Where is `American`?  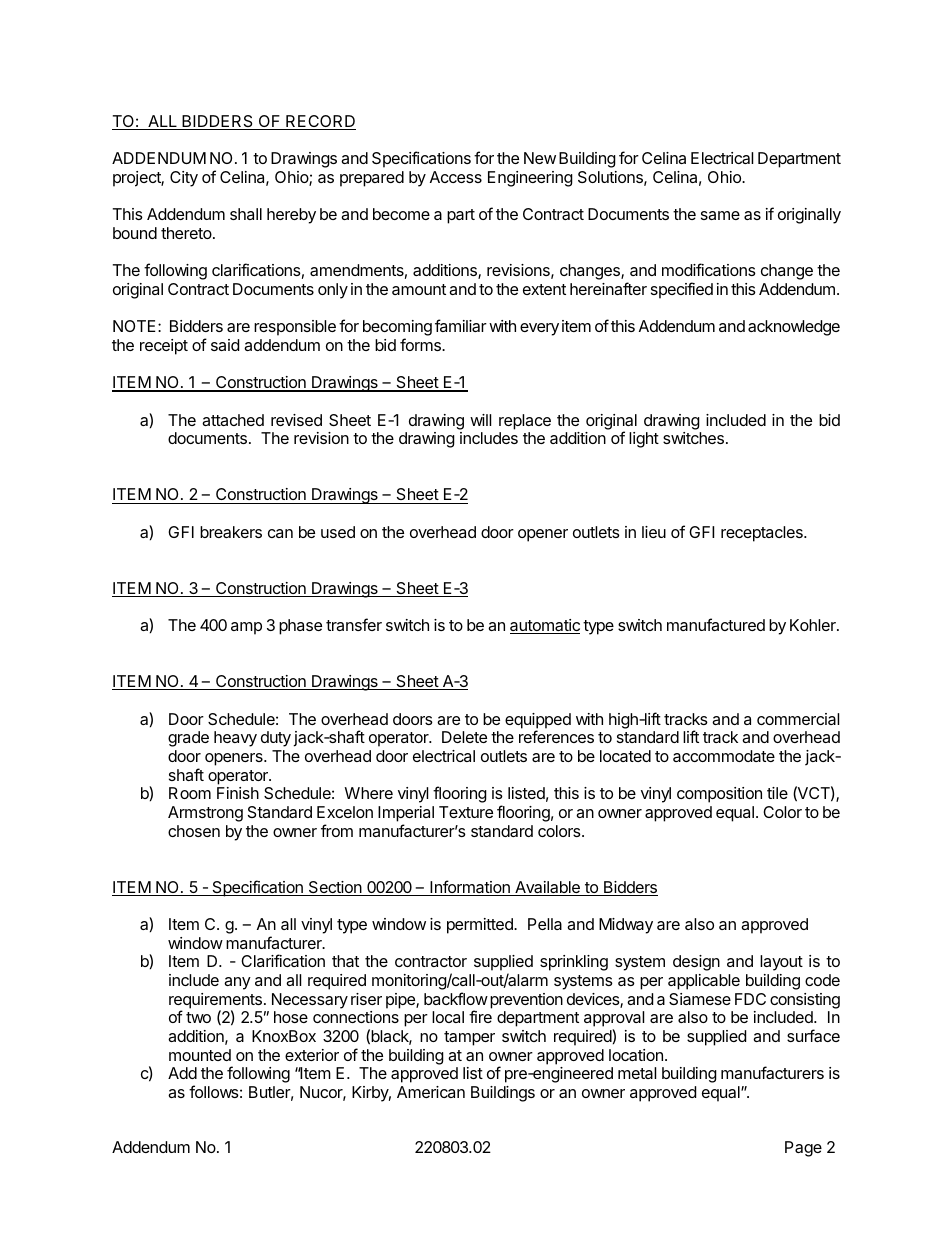 American is located at coordinates (431, 1092).
